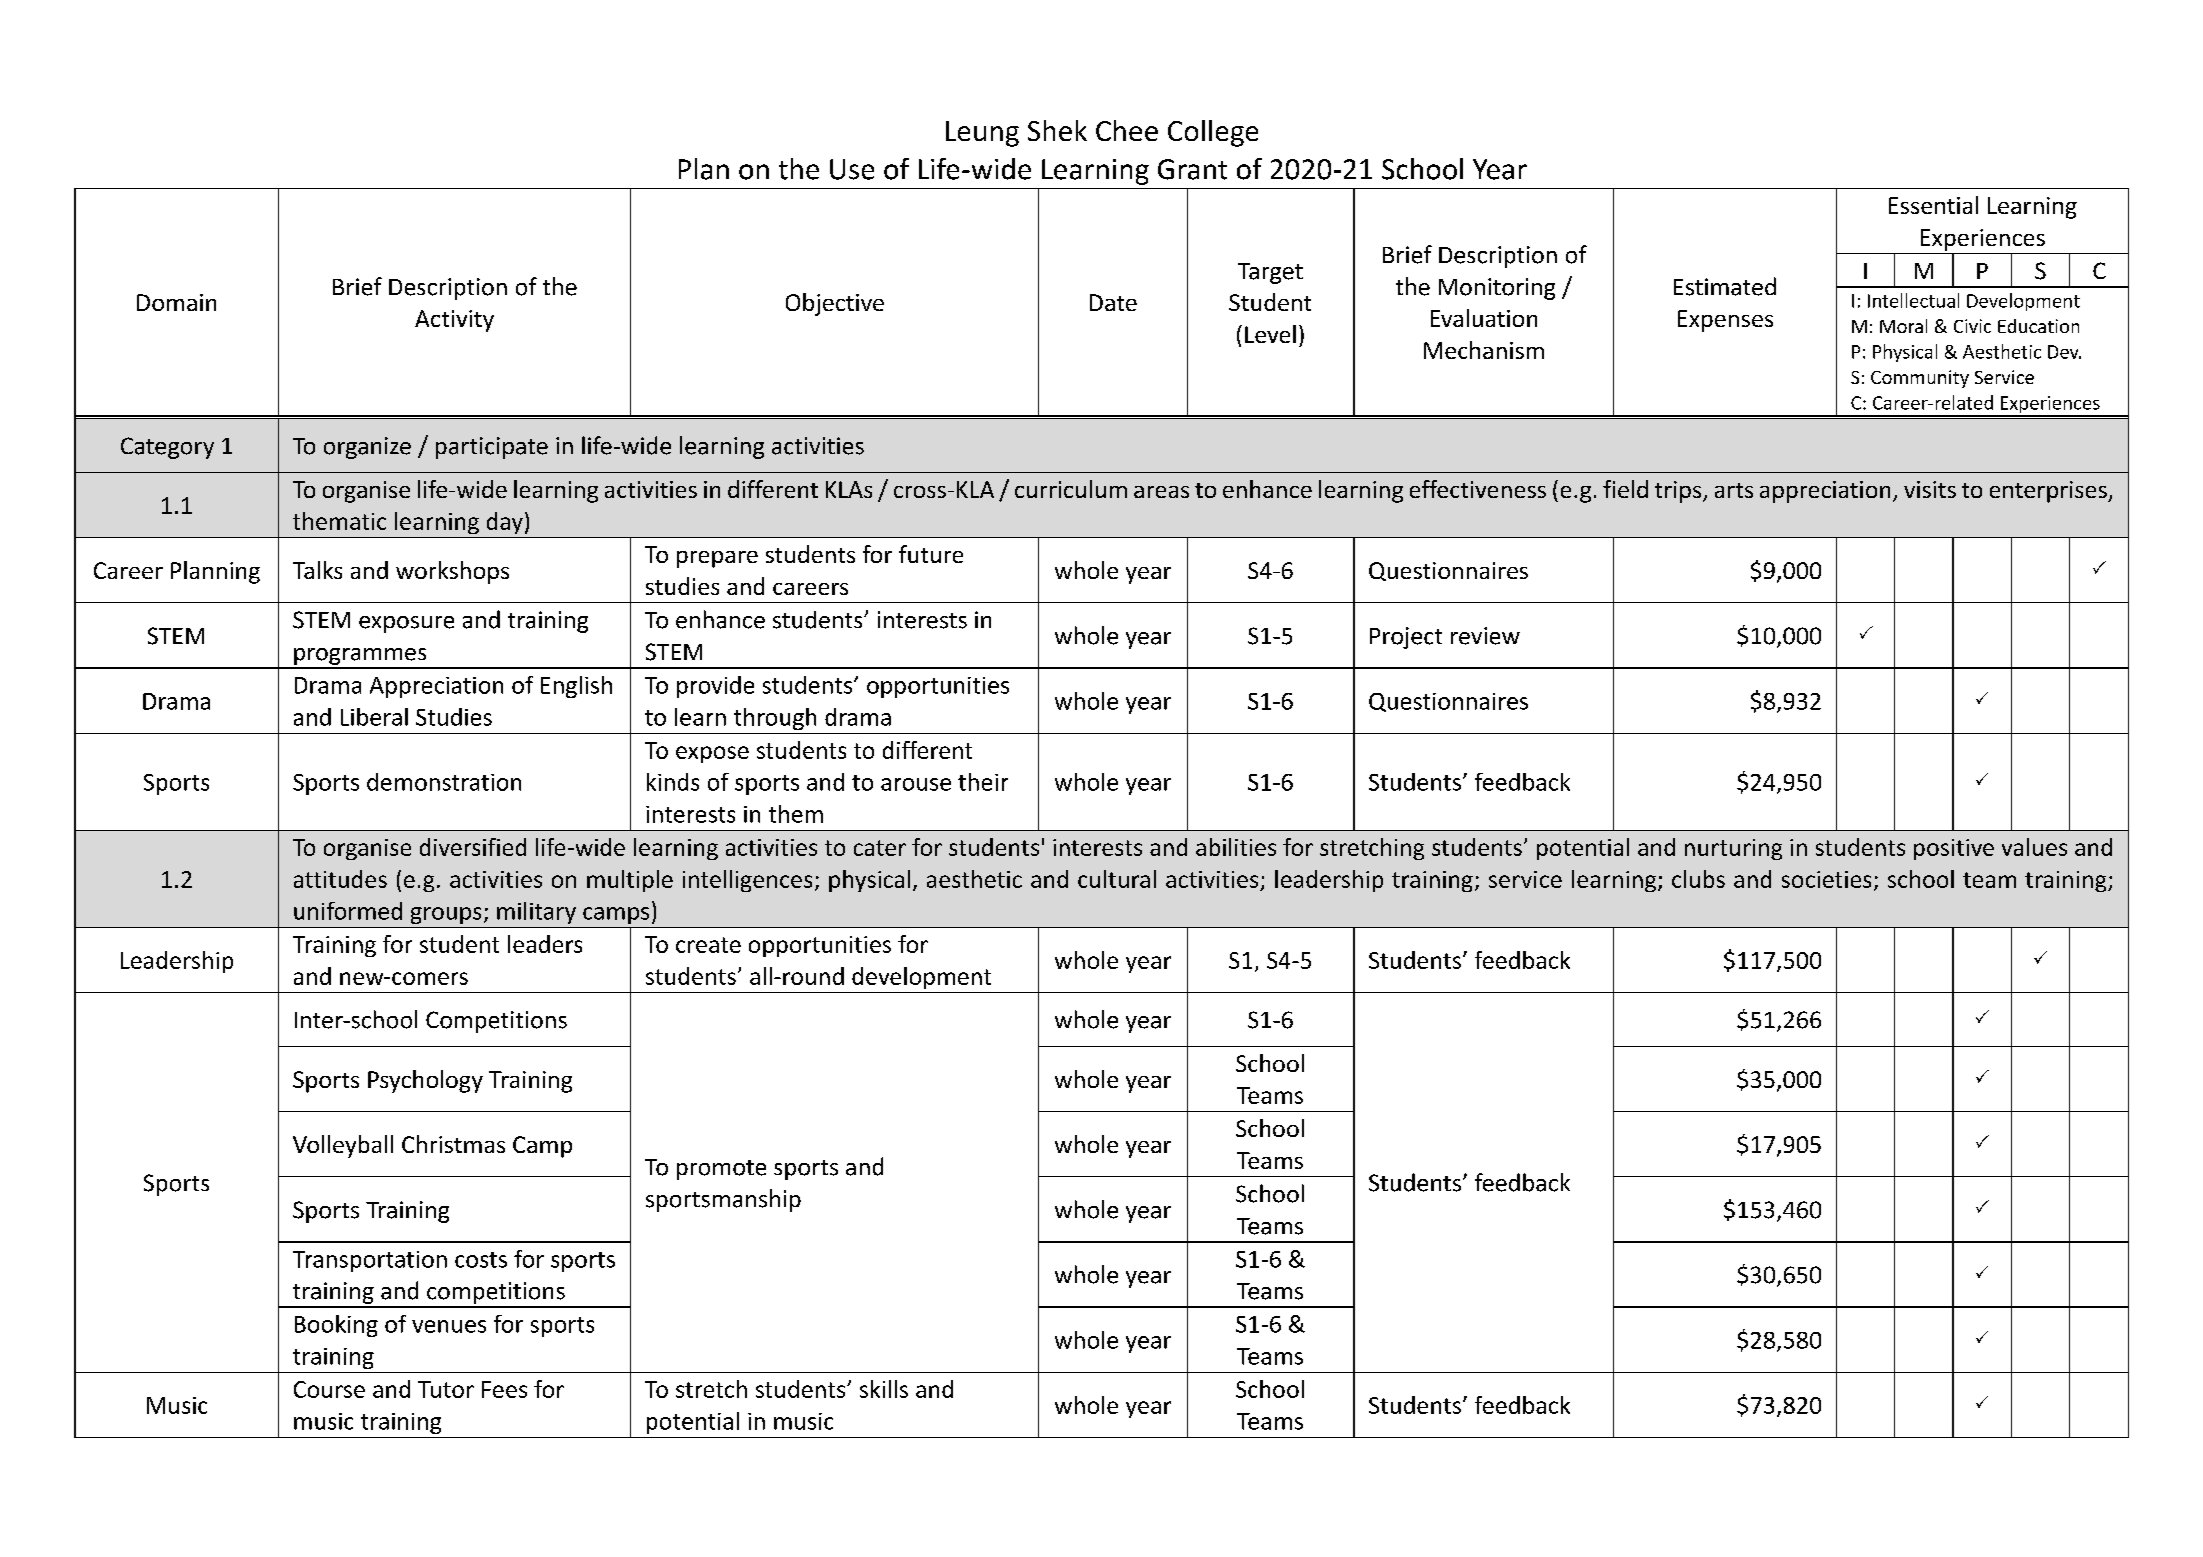 Image resolution: width=2203 pixels, height=1557 pixels. What do you see at coordinates (884, 1389) in the screenshot?
I see `skills` at bounding box center [884, 1389].
